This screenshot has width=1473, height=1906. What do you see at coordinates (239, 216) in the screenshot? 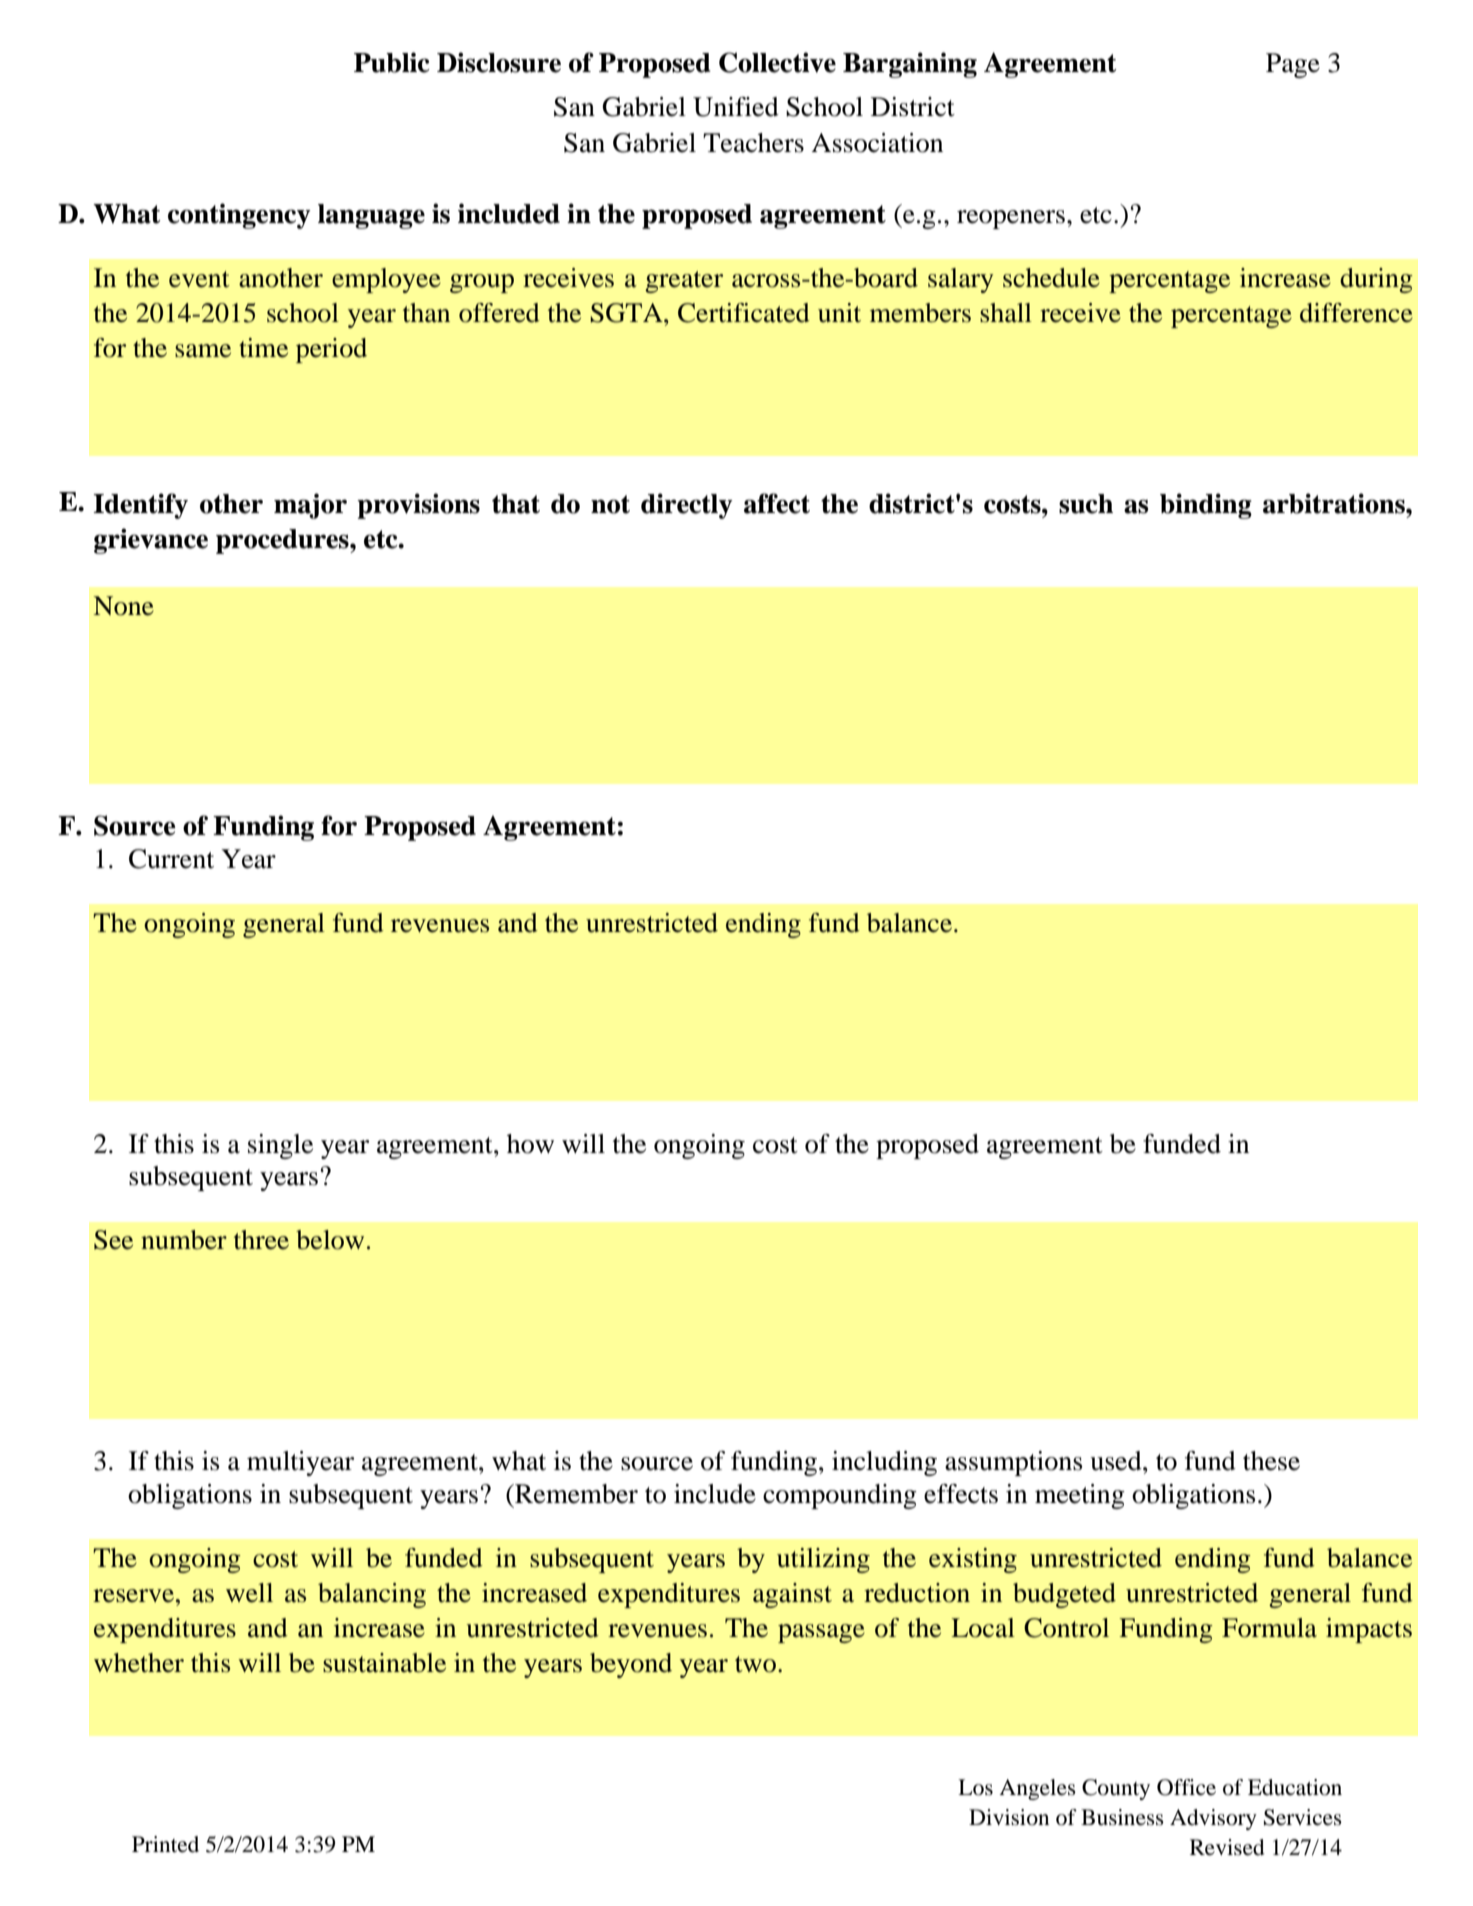
I see `contingency` at bounding box center [239, 216].
